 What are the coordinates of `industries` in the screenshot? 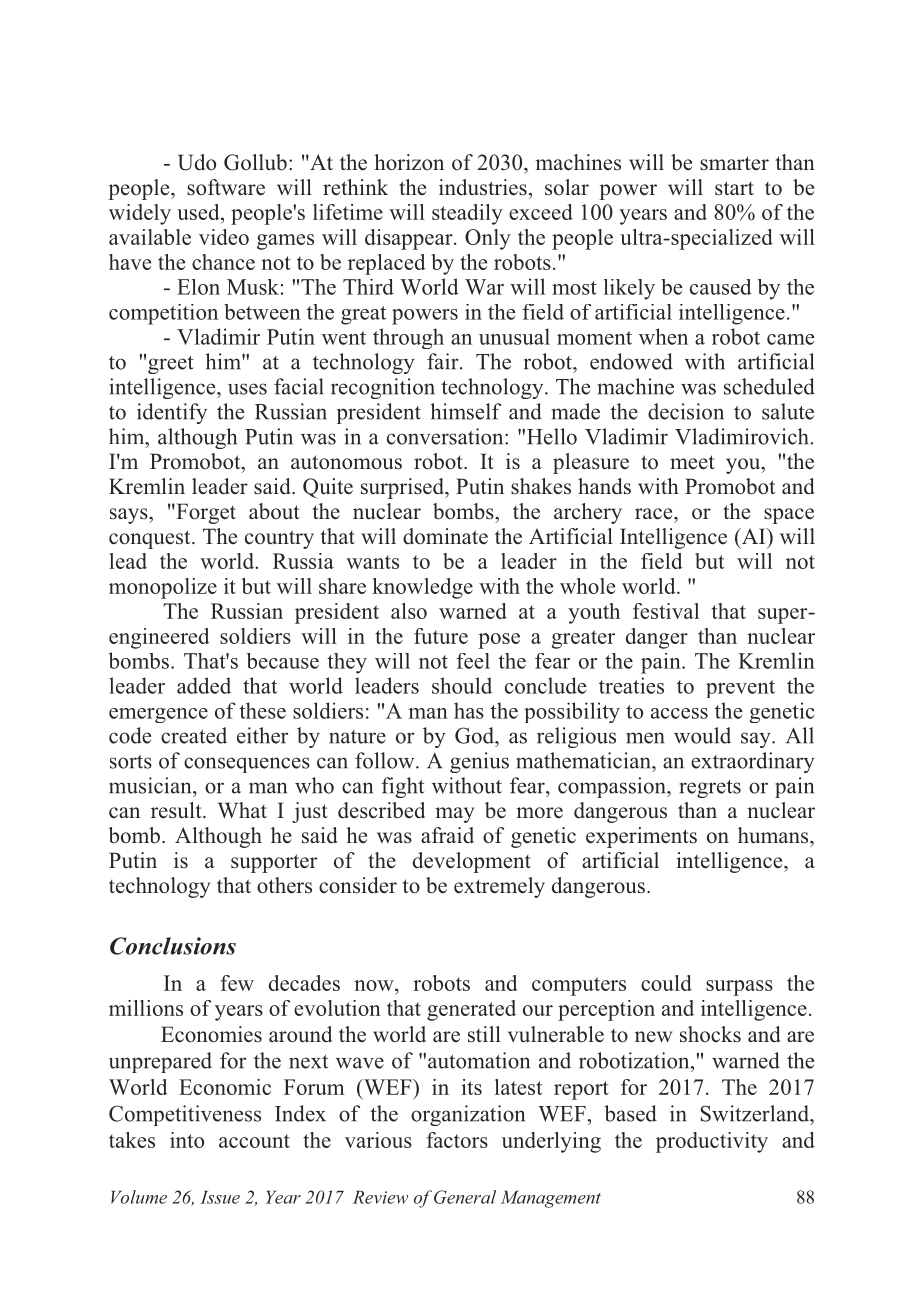 It's located at (483, 187).
